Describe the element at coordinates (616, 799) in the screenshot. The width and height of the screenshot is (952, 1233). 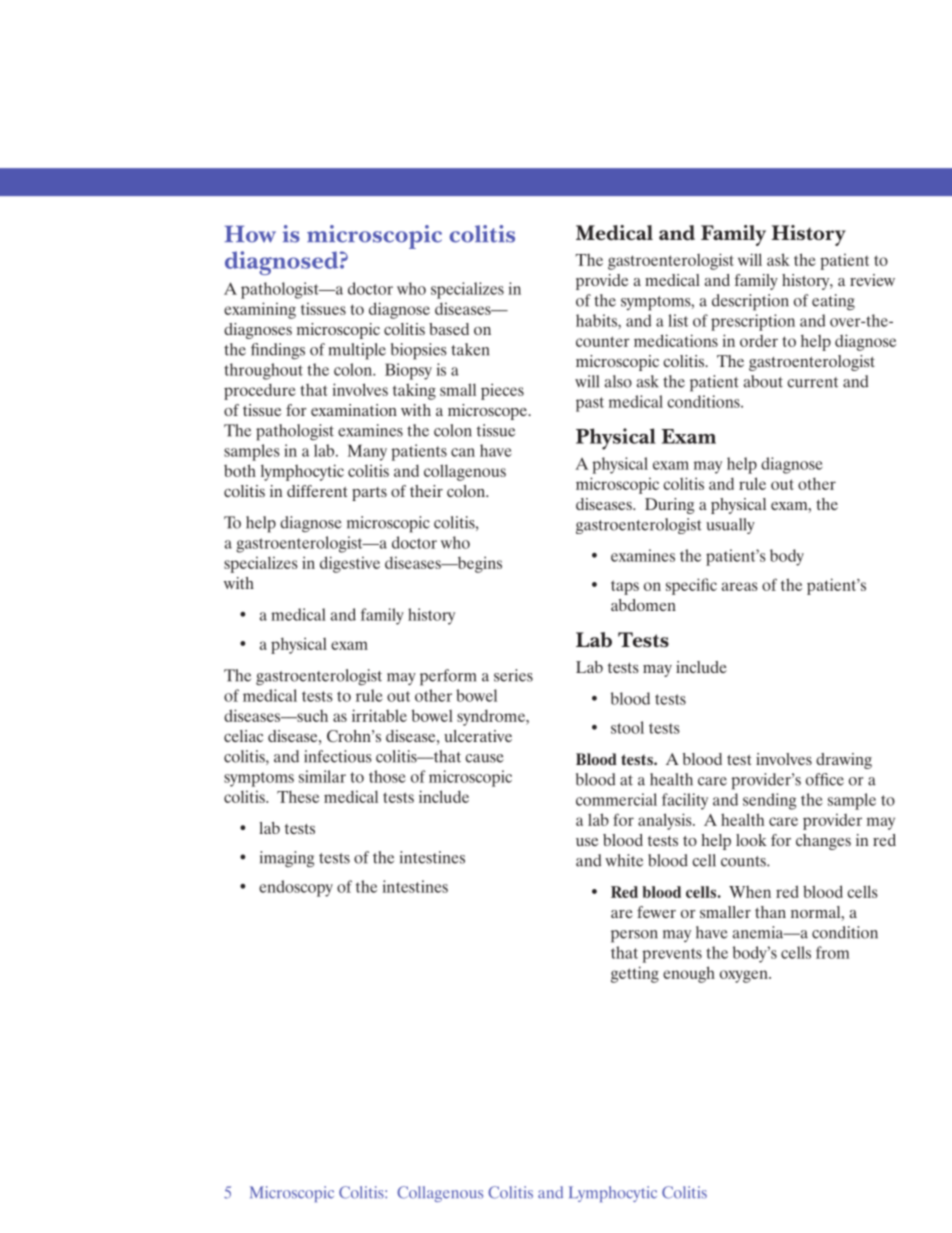
I see `commercial` at that location.
